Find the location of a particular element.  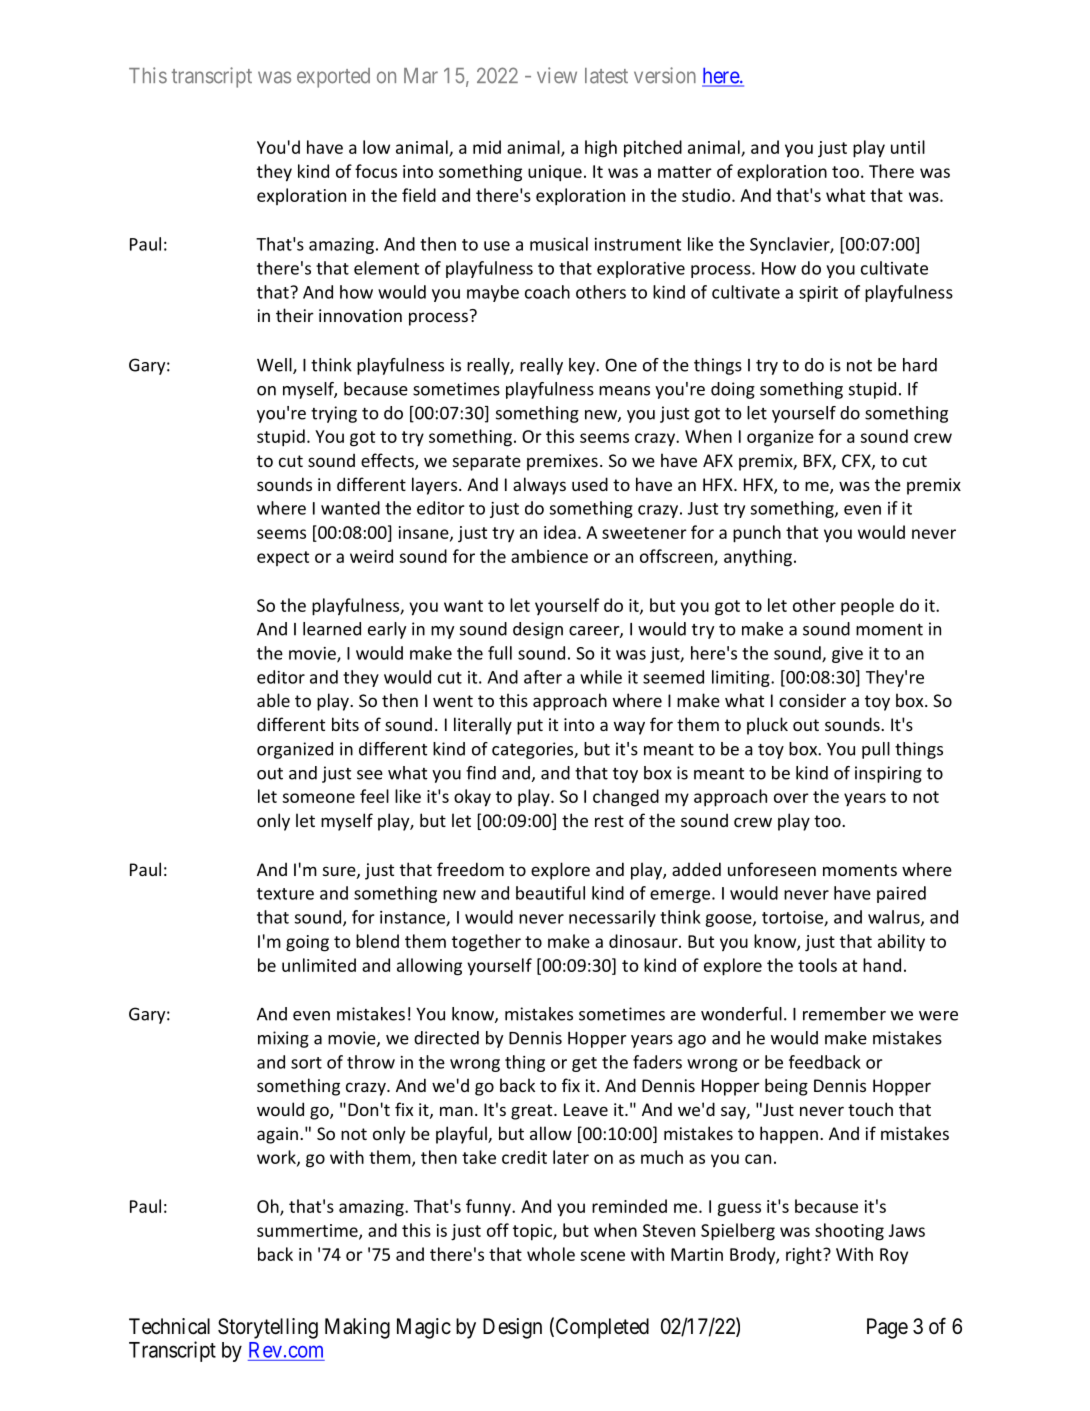

paired is located at coordinates (901, 894).
